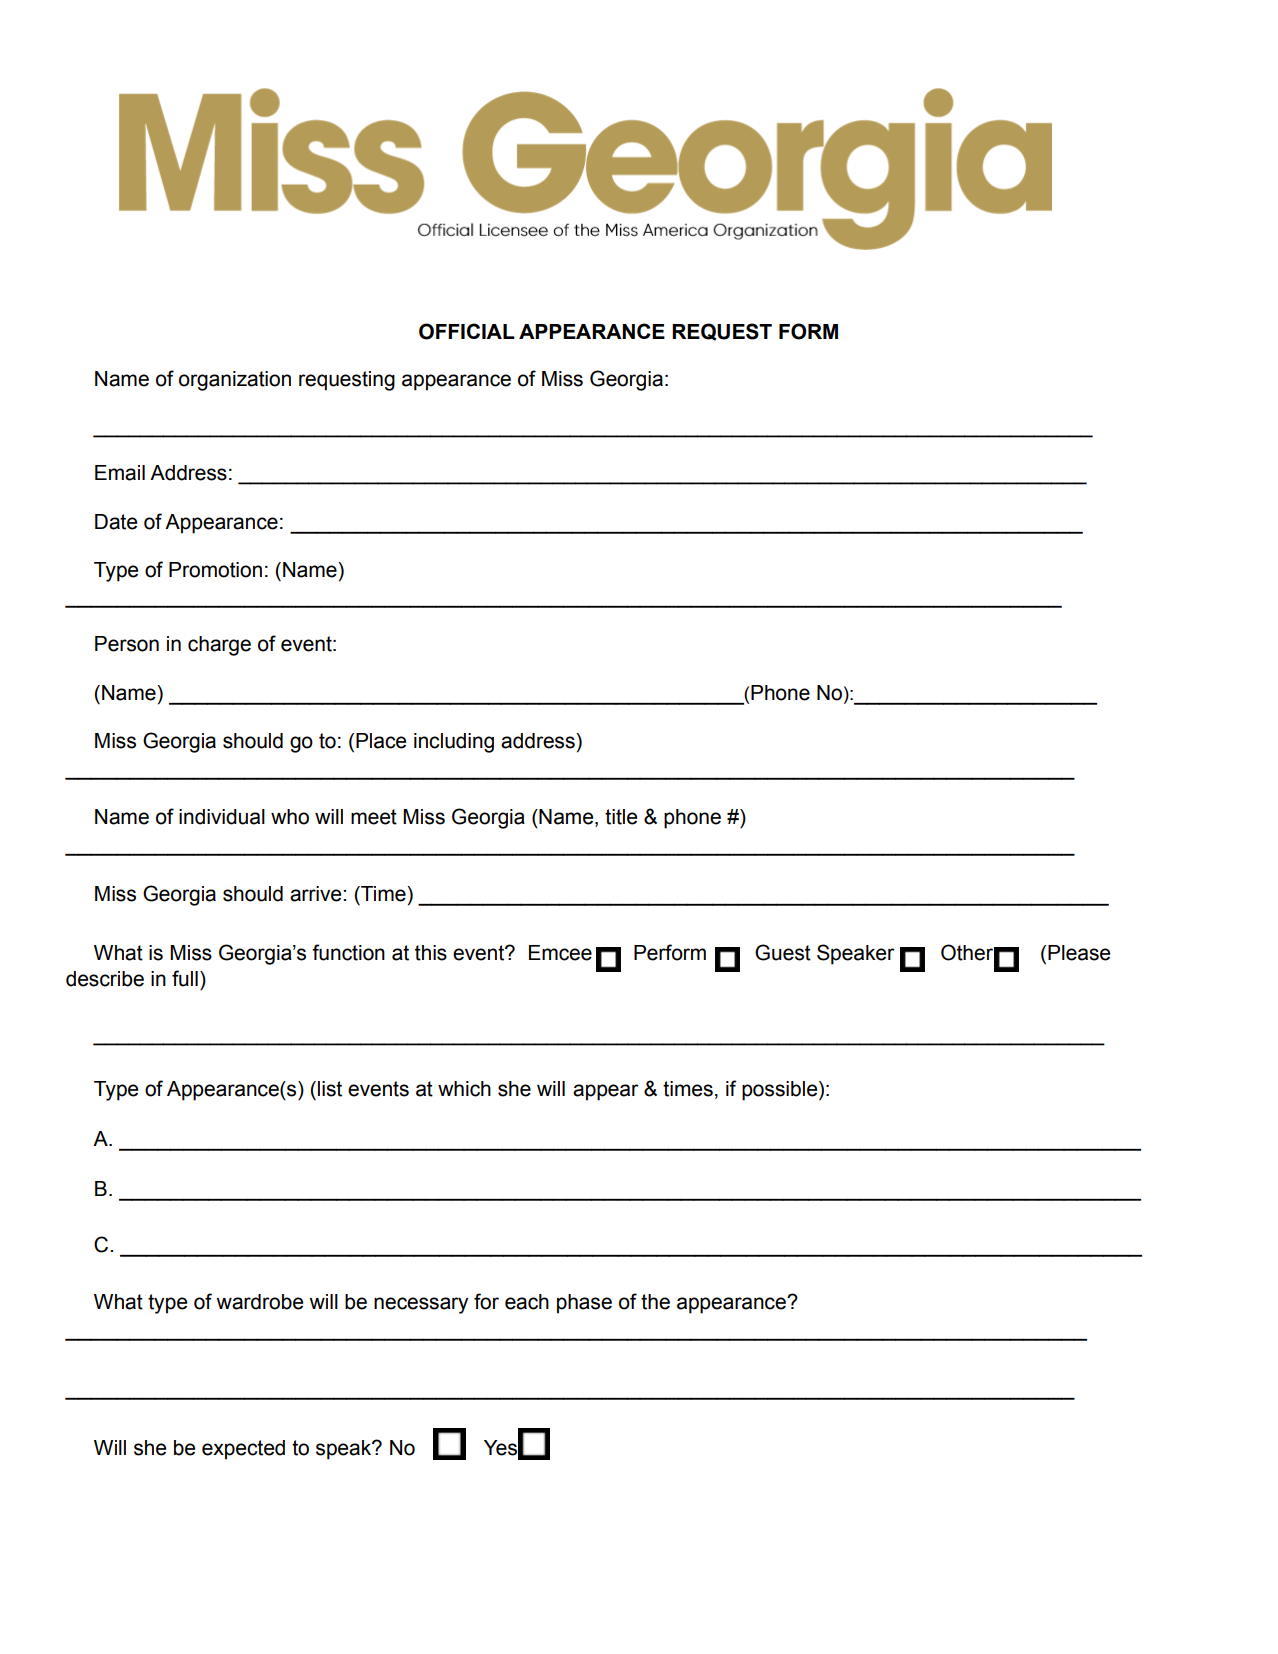  Describe the element at coordinates (219, 646) in the screenshot. I see `charge` at that location.
